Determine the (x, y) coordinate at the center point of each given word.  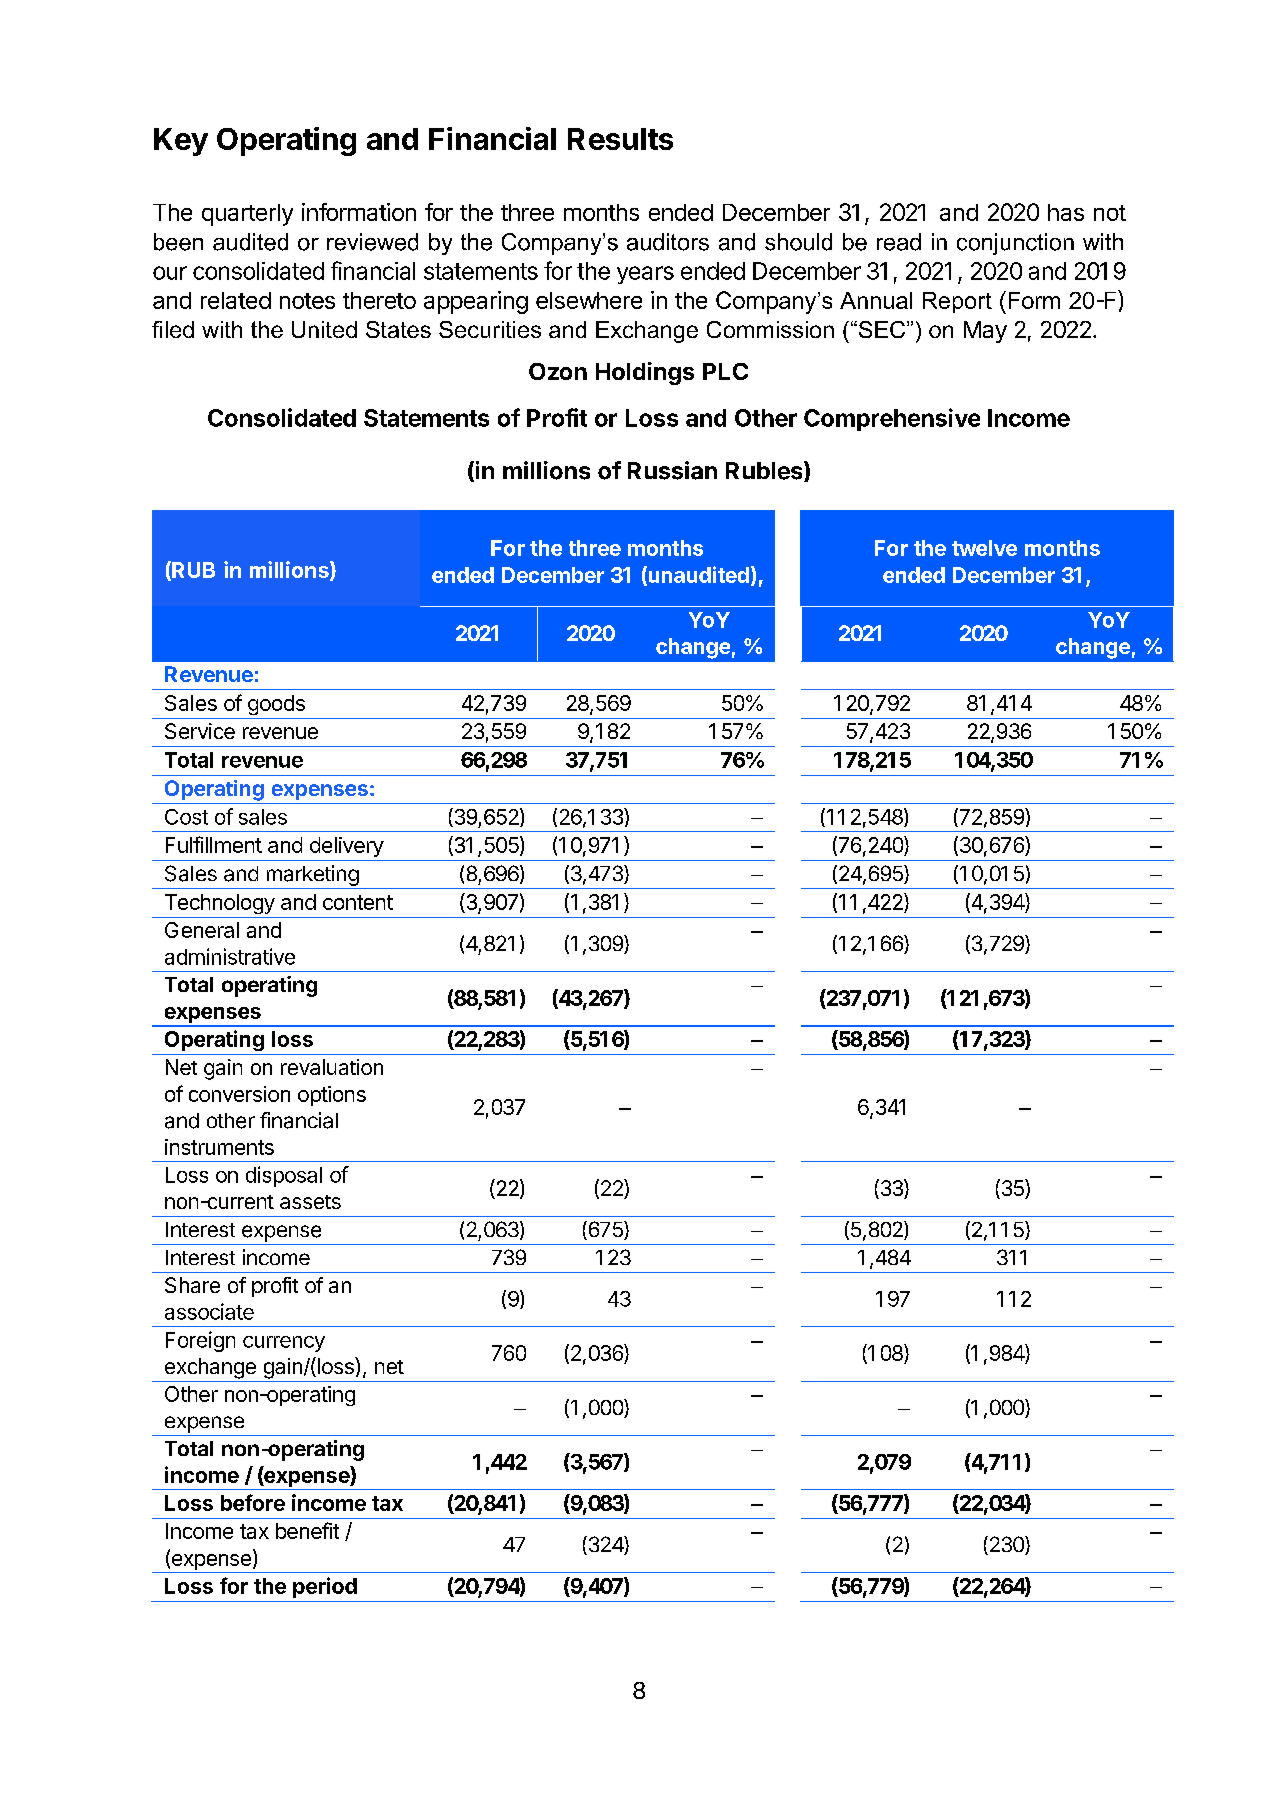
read (899, 242)
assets (310, 1202)
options (332, 1096)
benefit (307, 1530)
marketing (313, 875)
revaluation (332, 1067)
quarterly (247, 215)
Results (620, 139)
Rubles (765, 471)
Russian (672, 470)
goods (276, 705)
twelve (984, 548)
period (325, 1587)
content (358, 902)
